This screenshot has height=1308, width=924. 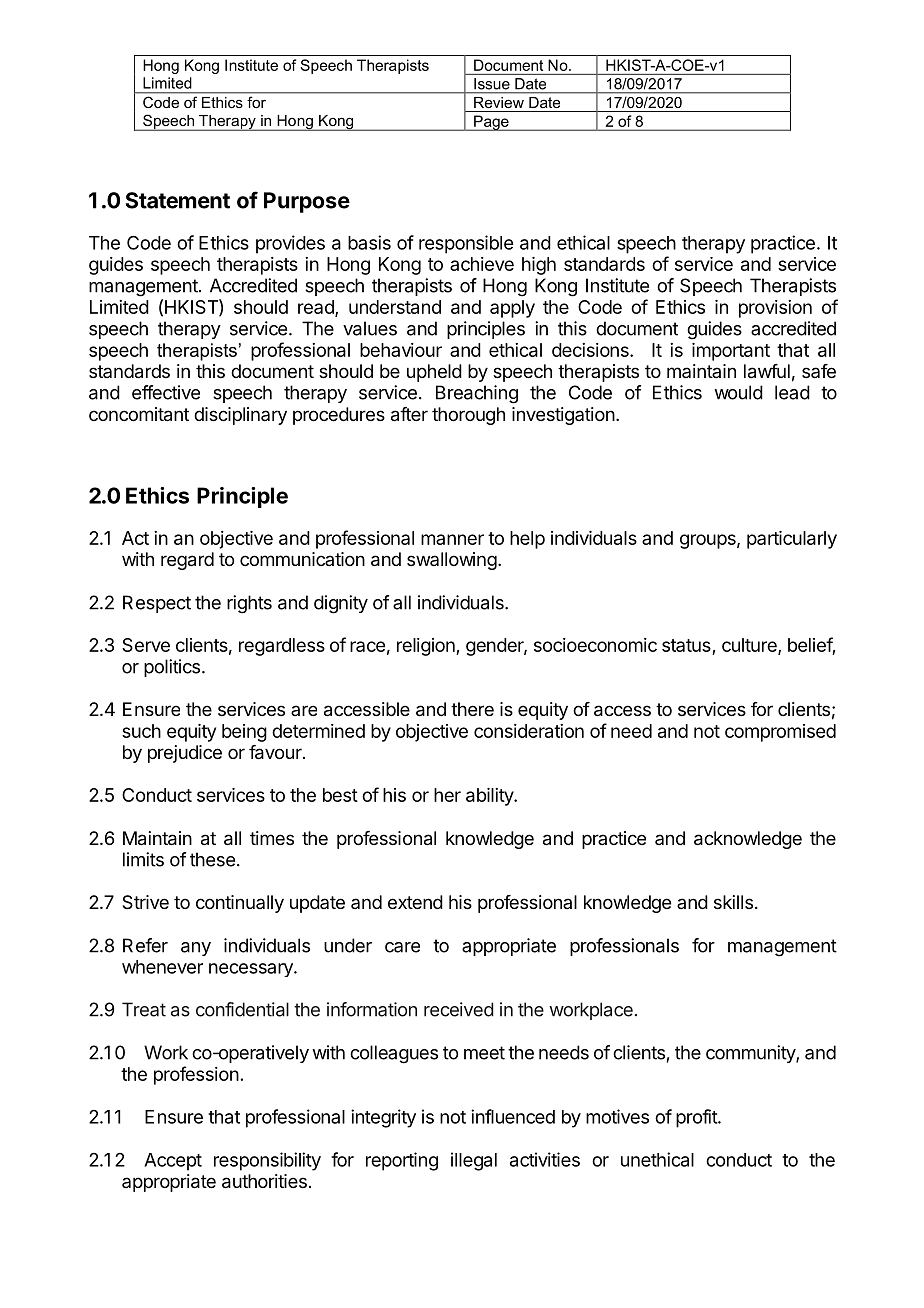 What do you see at coordinates (775, 309) in the screenshot?
I see `provision` at bounding box center [775, 309].
